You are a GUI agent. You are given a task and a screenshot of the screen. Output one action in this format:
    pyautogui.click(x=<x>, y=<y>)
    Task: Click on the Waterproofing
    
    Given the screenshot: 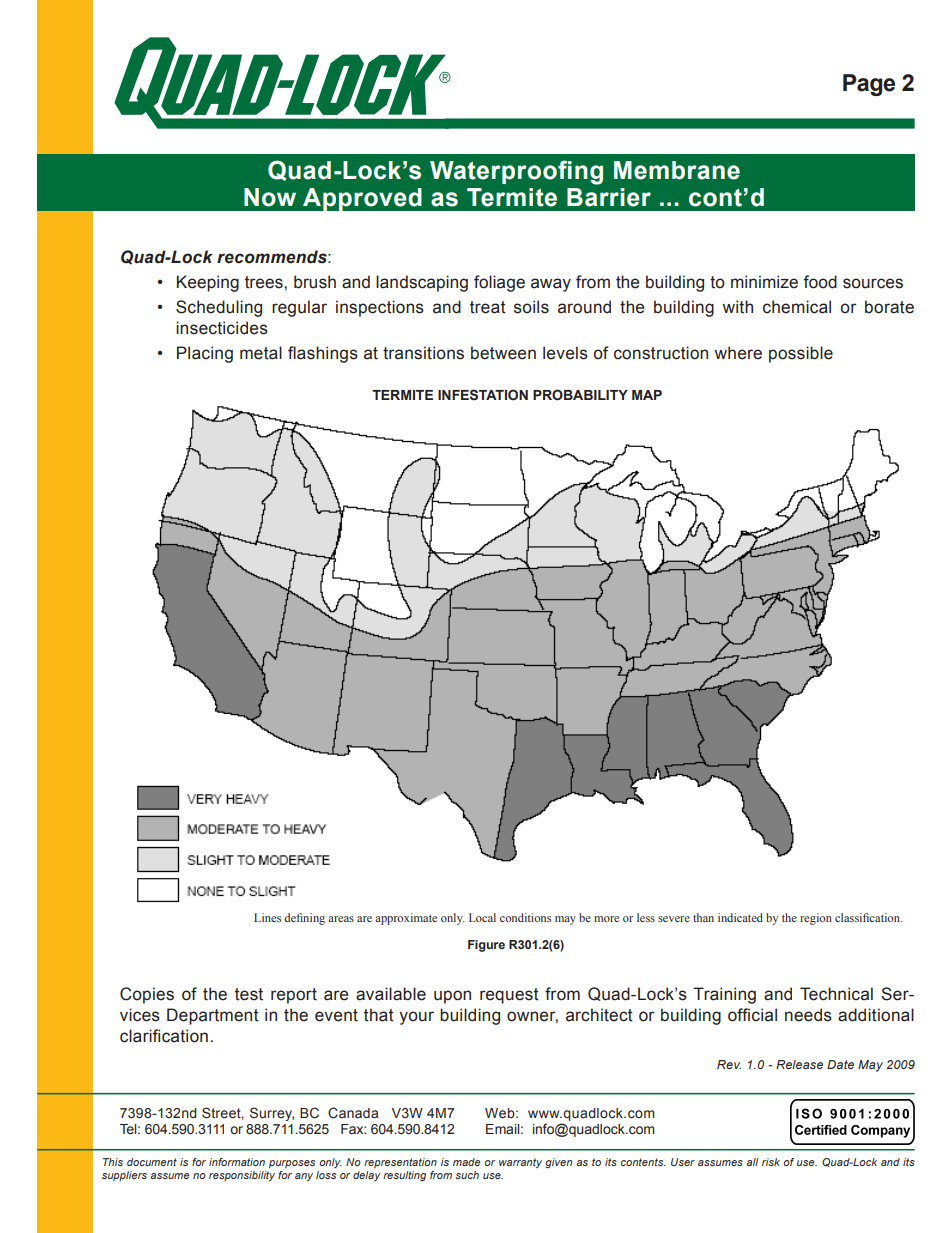 What is the action you would take?
    pyautogui.click(x=516, y=172)
